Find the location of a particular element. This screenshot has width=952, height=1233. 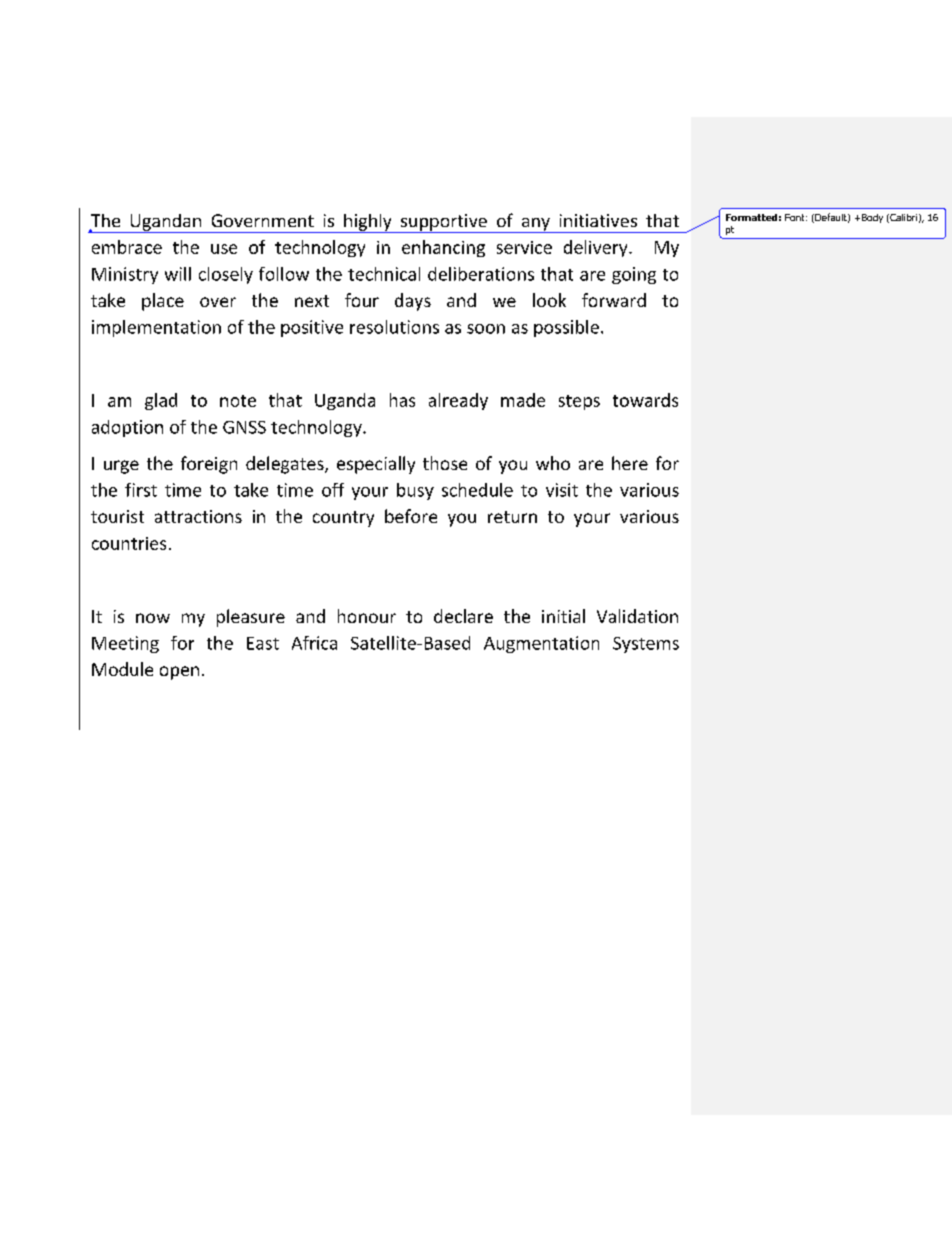

initiatives is located at coordinates (598, 220).
